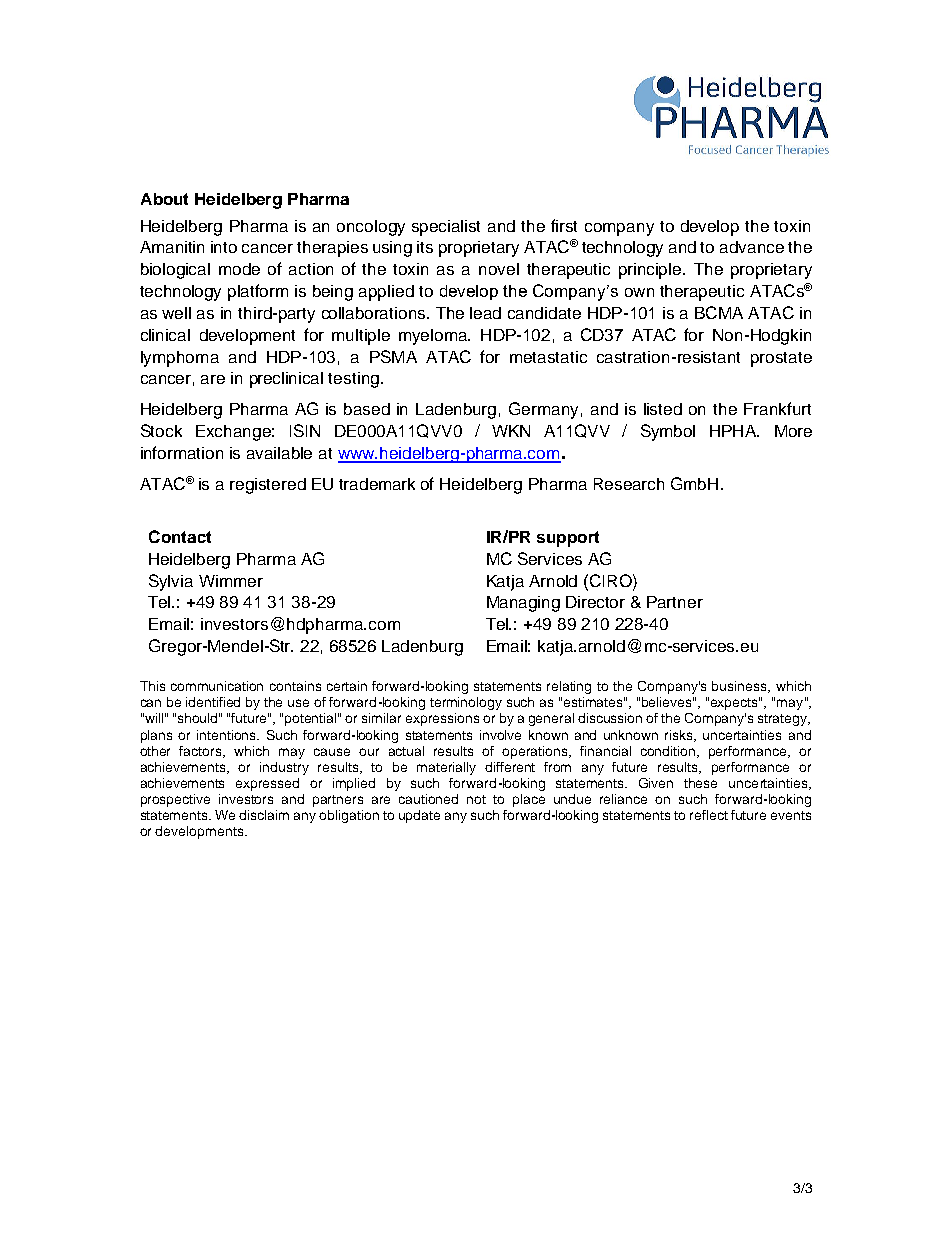 Image resolution: width=952 pixels, height=1233 pixels. Describe the element at coordinates (224, 247) in the document. I see `into` at that location.
